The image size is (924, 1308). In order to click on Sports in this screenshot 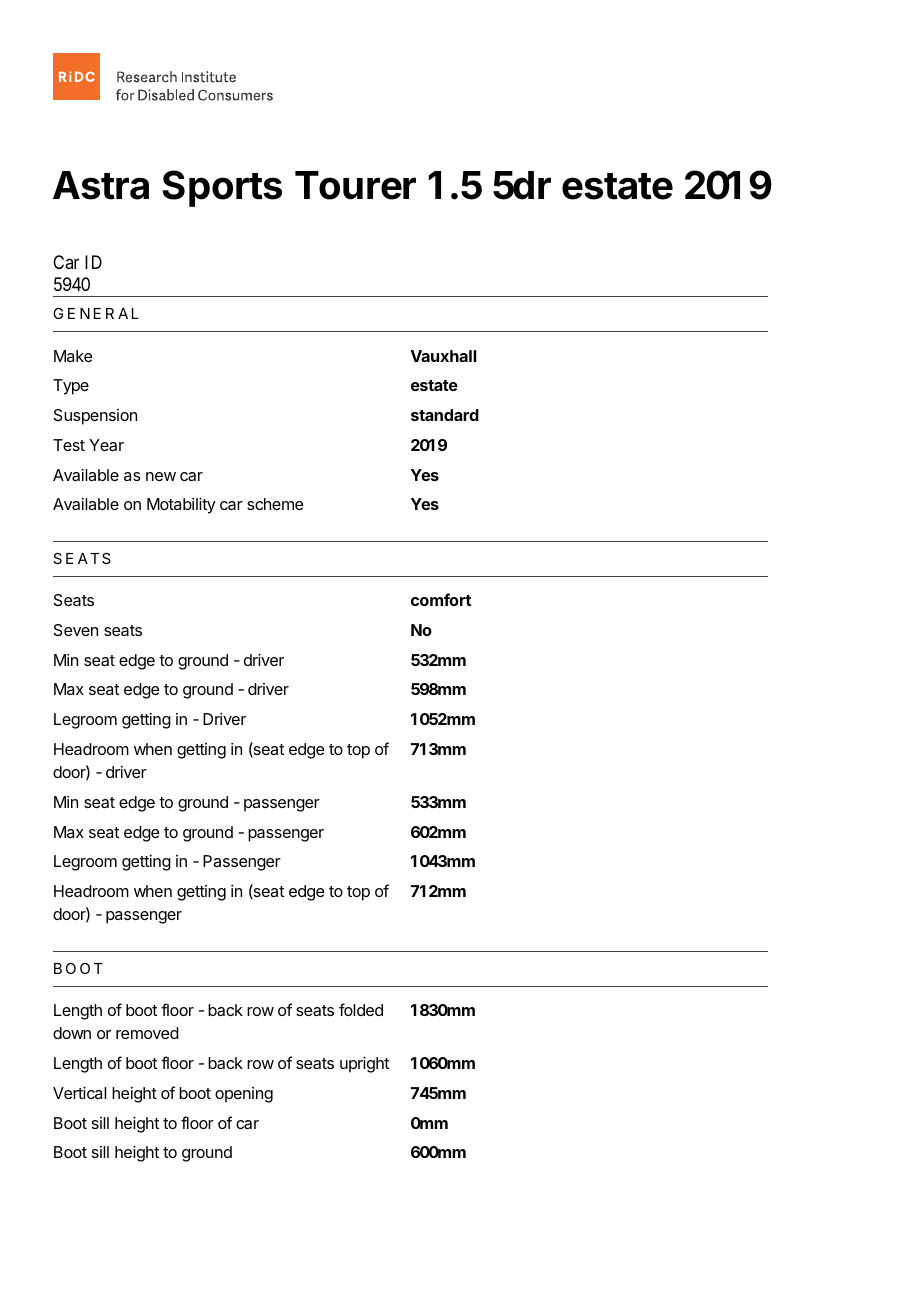, I will do `click(222, 188)`.
